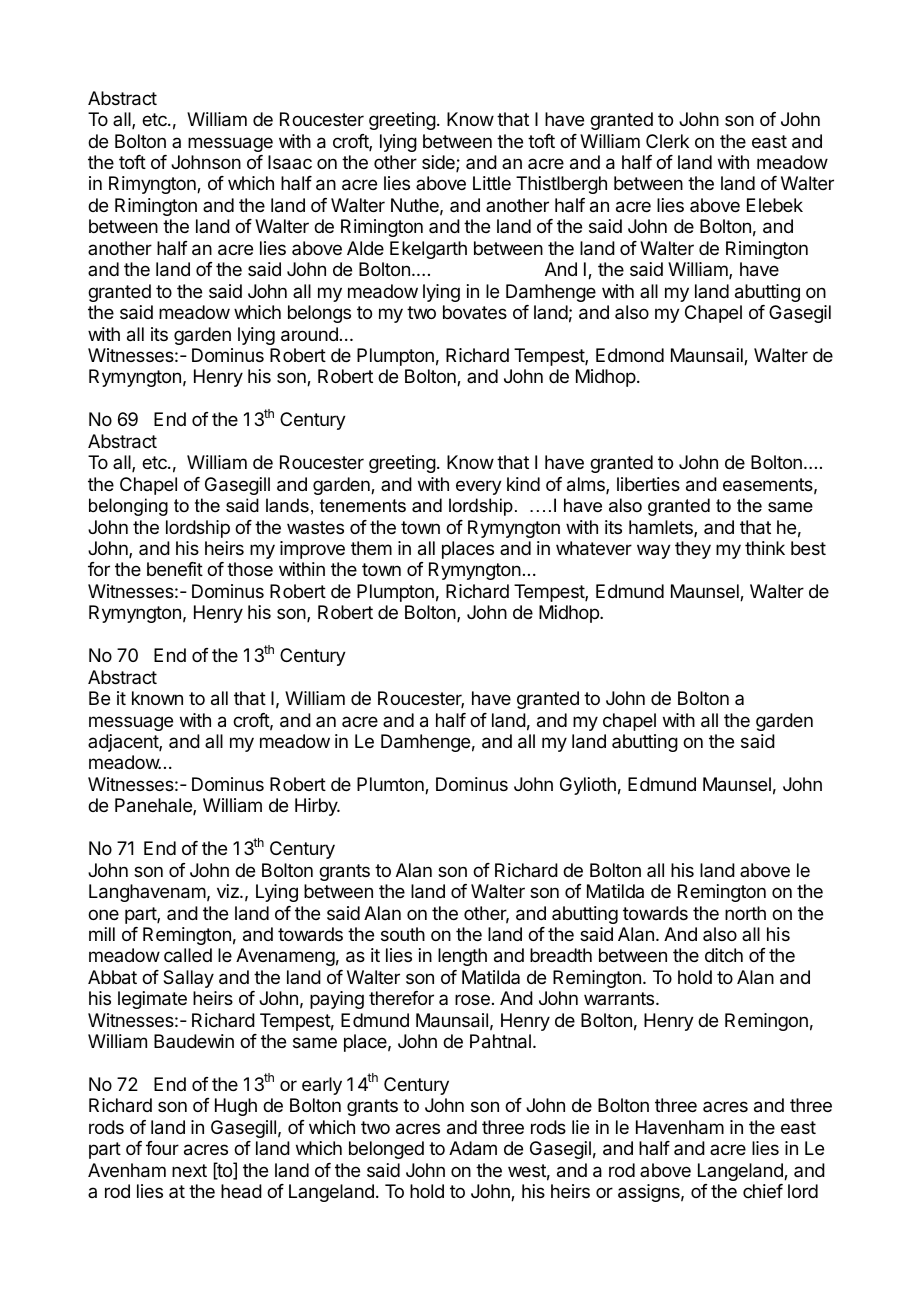  What do you see at coordinates (745, 913) in the image?
I see `north` at bounding box center [745, 913].
